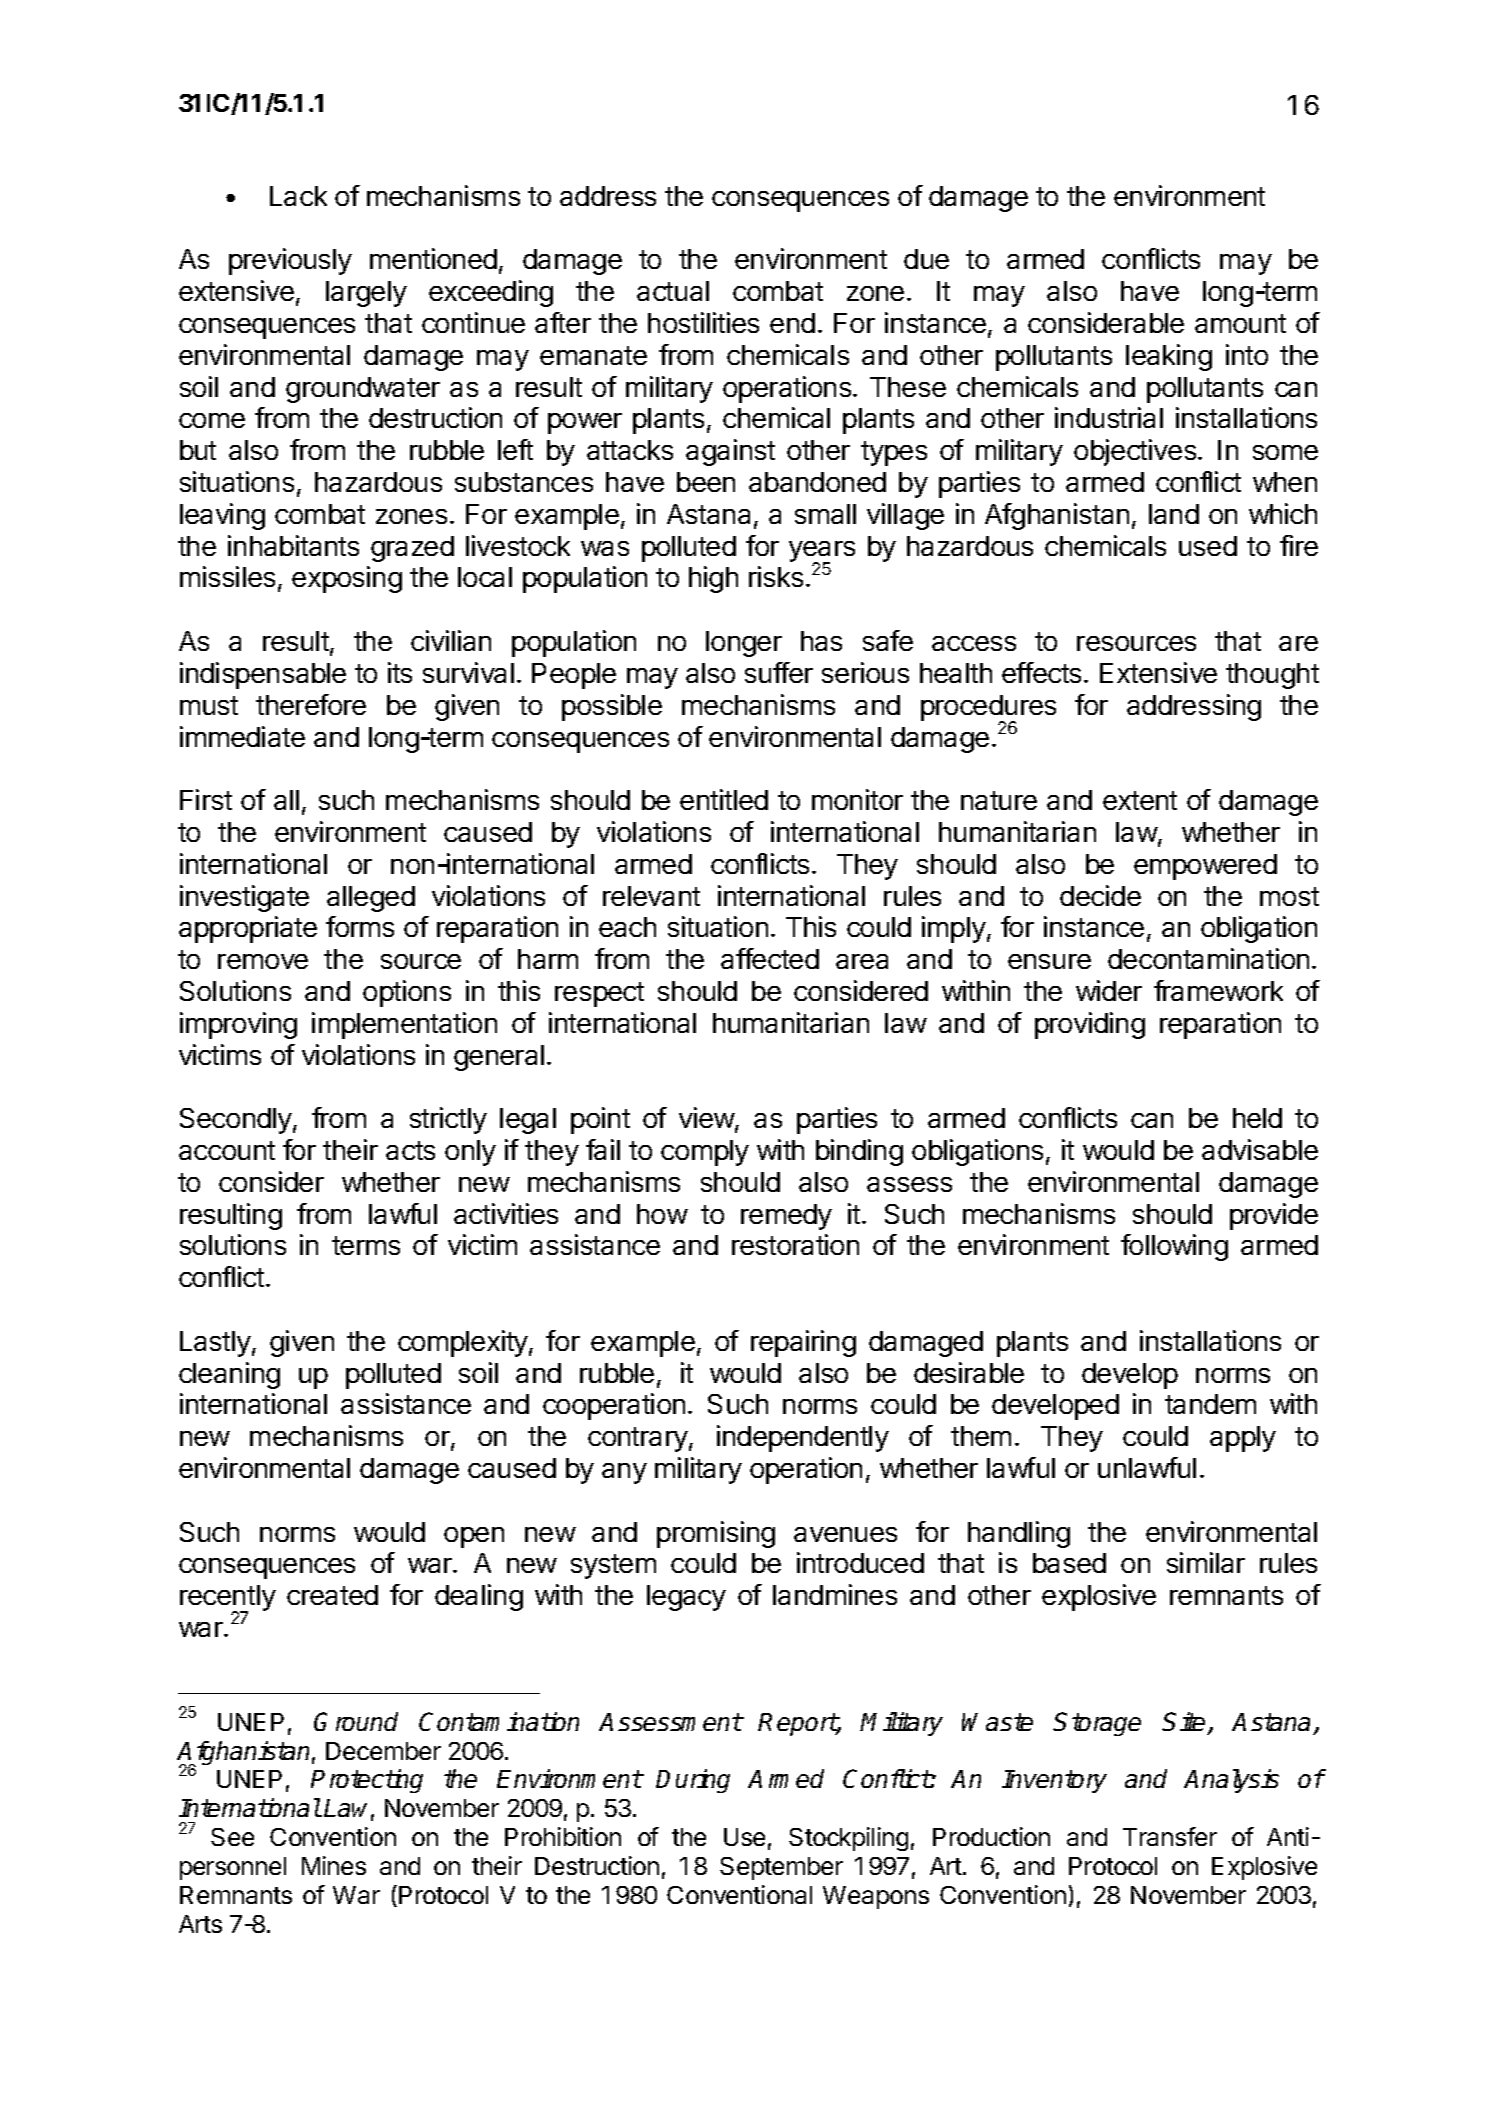 This document has width=1497, height=2117. I want to click on amount, so click(1240, 323).
